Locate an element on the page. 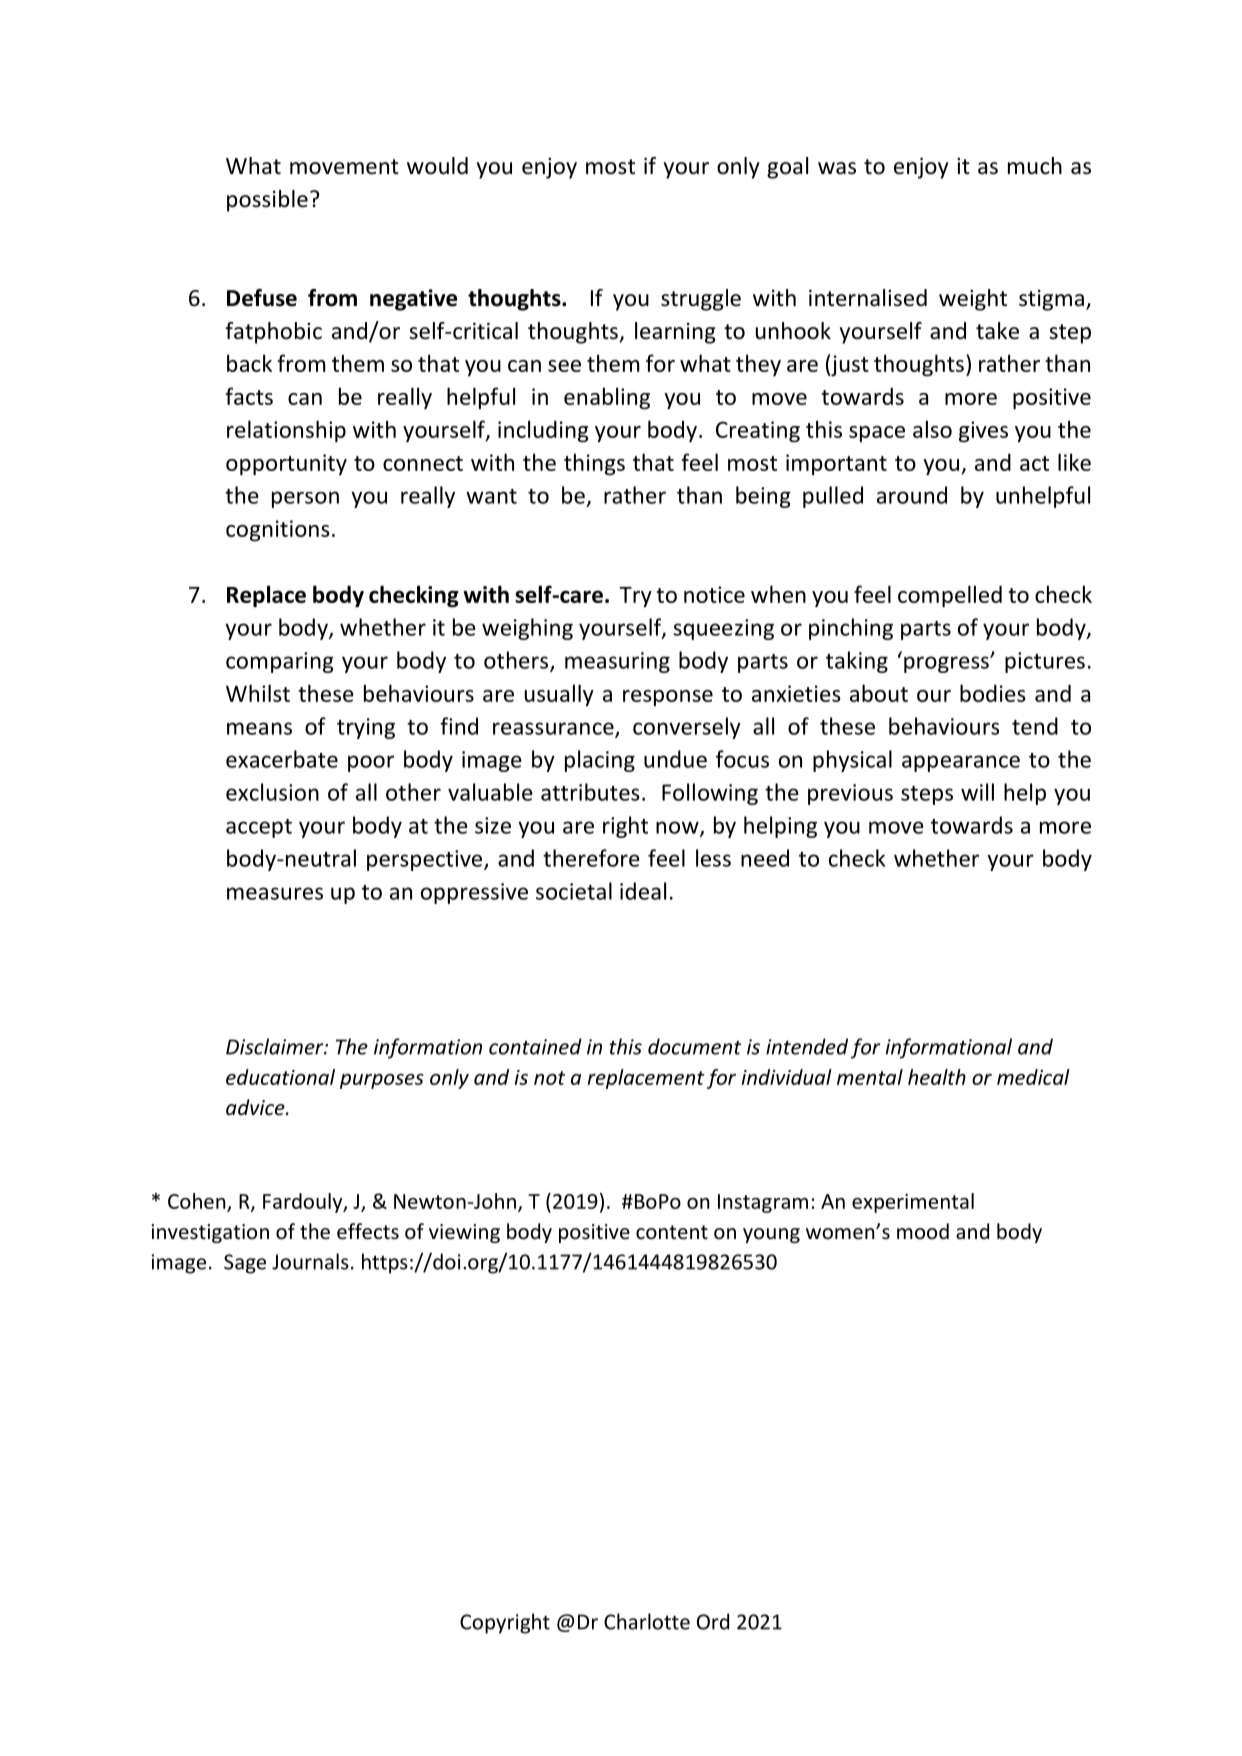 This page has width=1242, height=1756. document is located at coordinates (694, 1046).
